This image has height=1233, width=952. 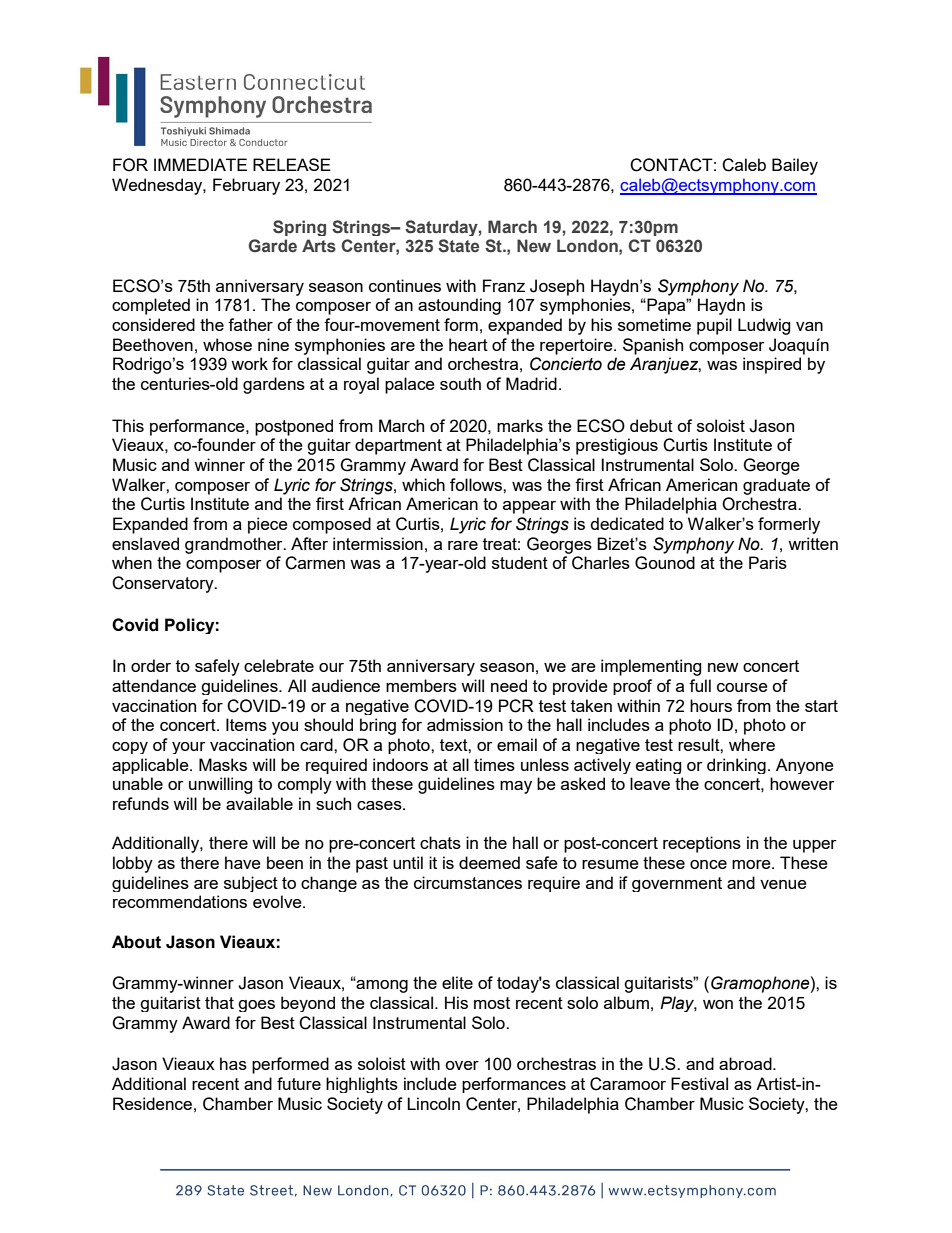 I want to click on graduate, so click(x=776, y=486).
